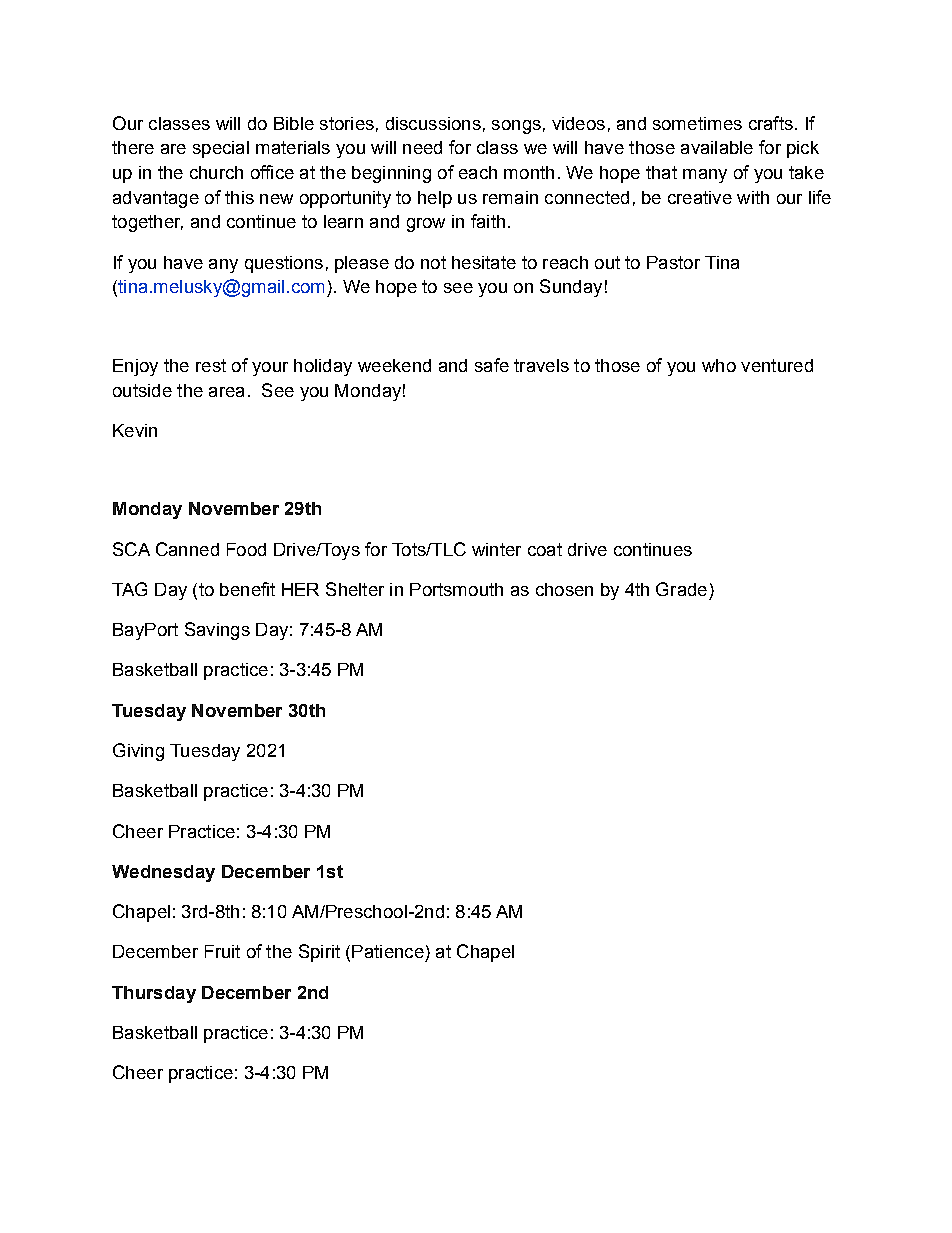  I want to click on special, so click(221, 149).
